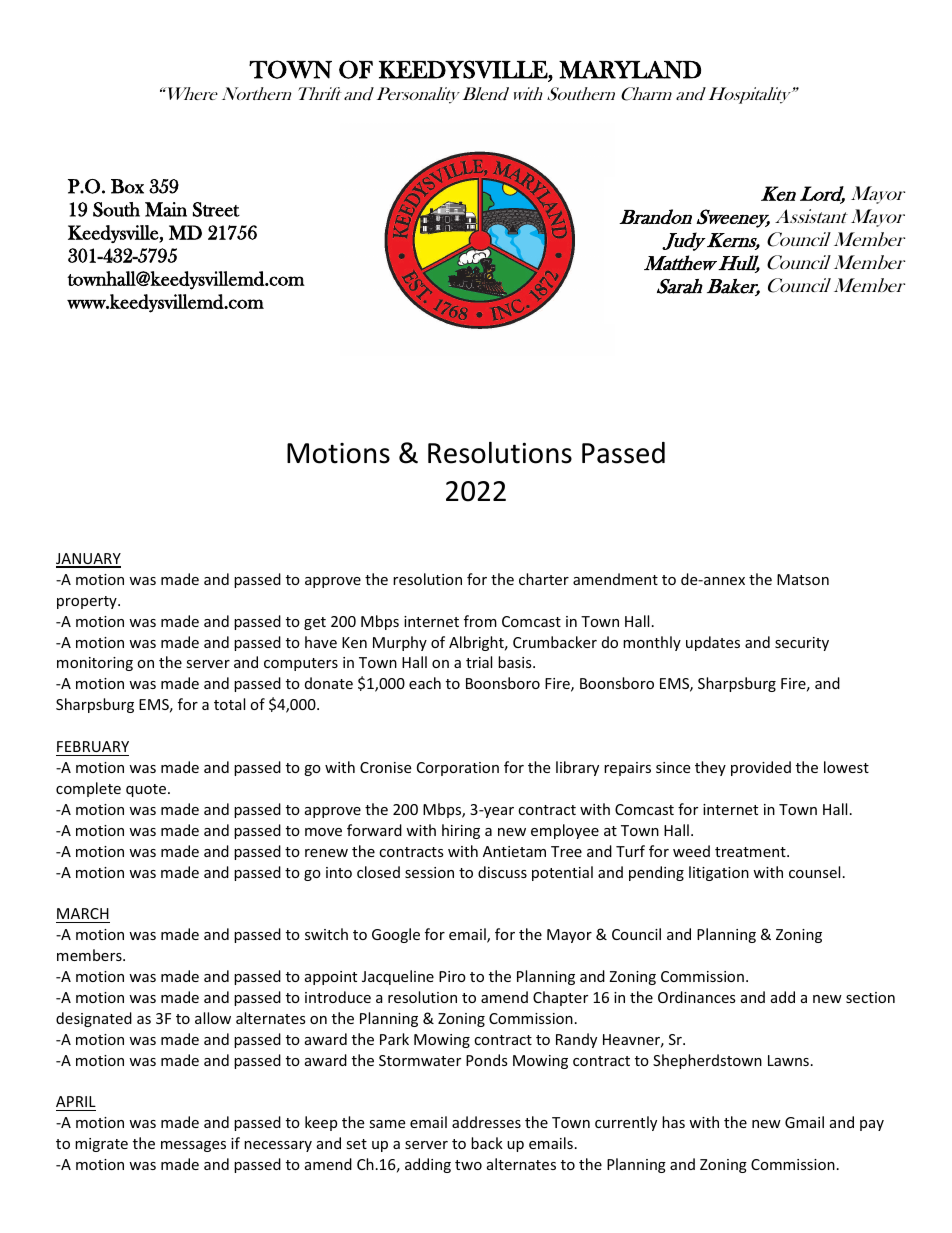 The image size is (952, 1233). I want to click on discuss, so click(502, 872).
